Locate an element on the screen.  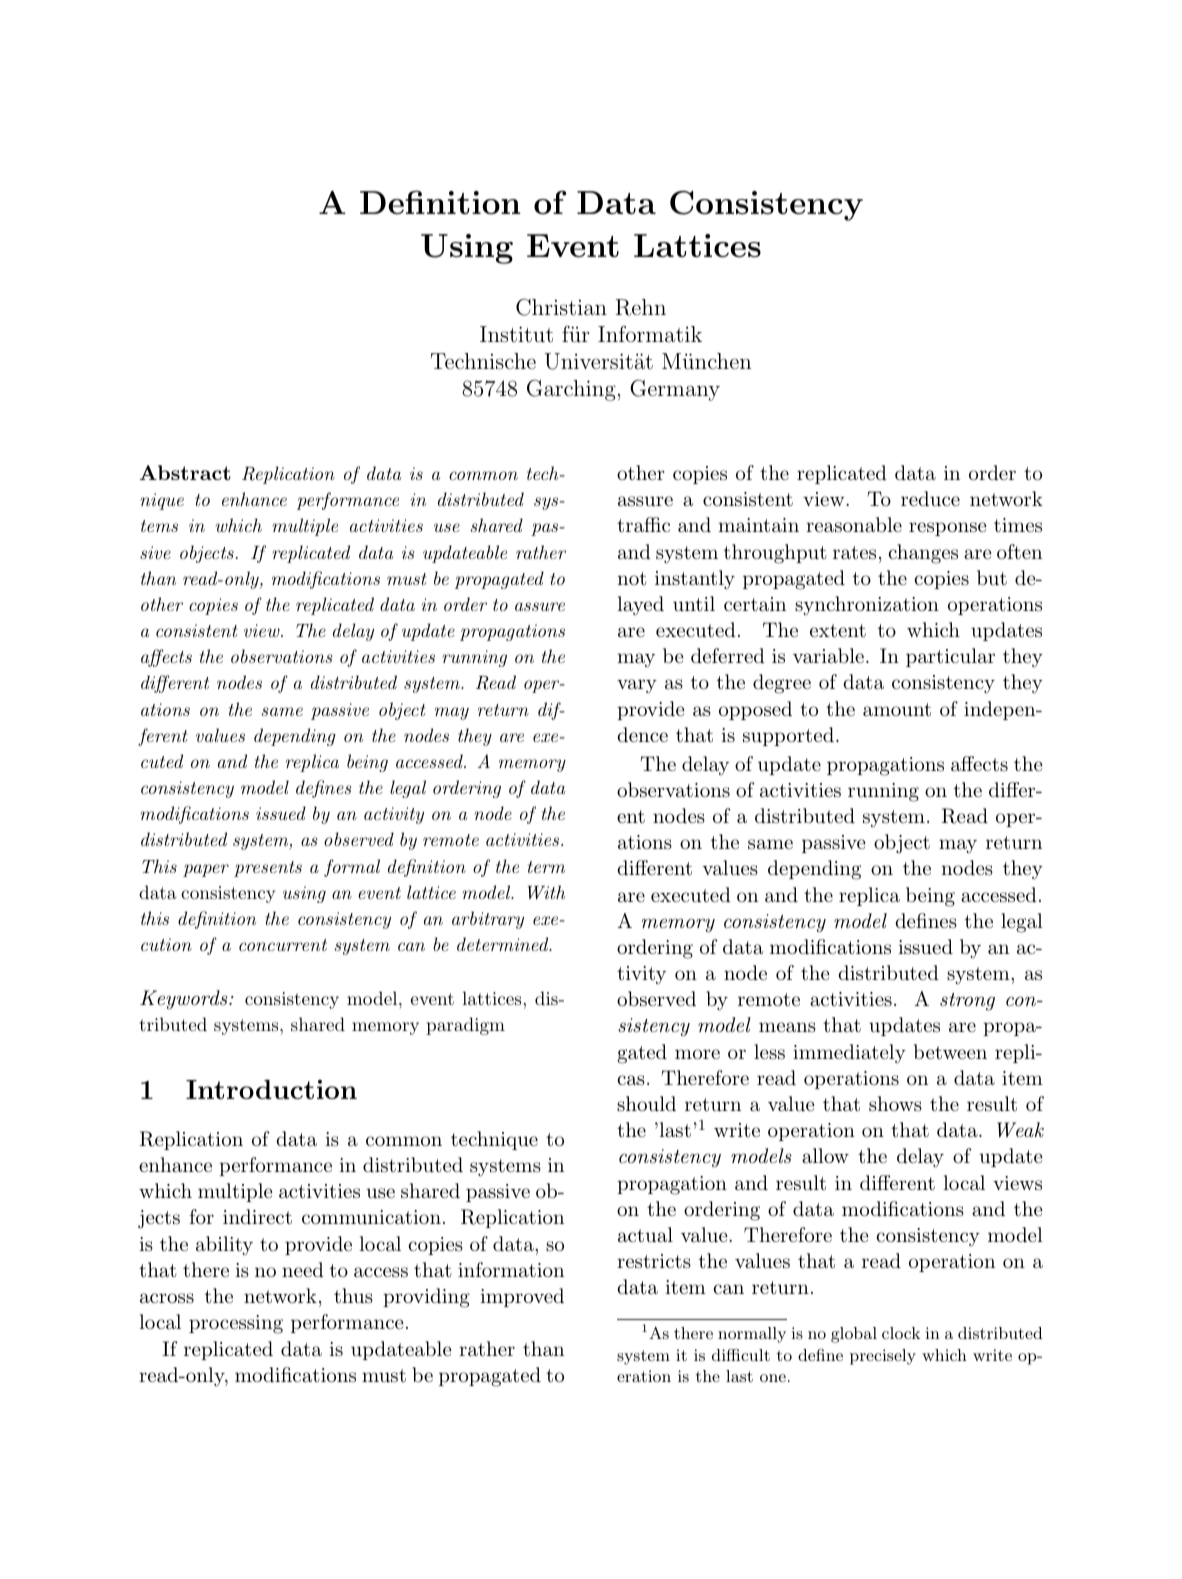
amount is located at coordinates (897, 710).
